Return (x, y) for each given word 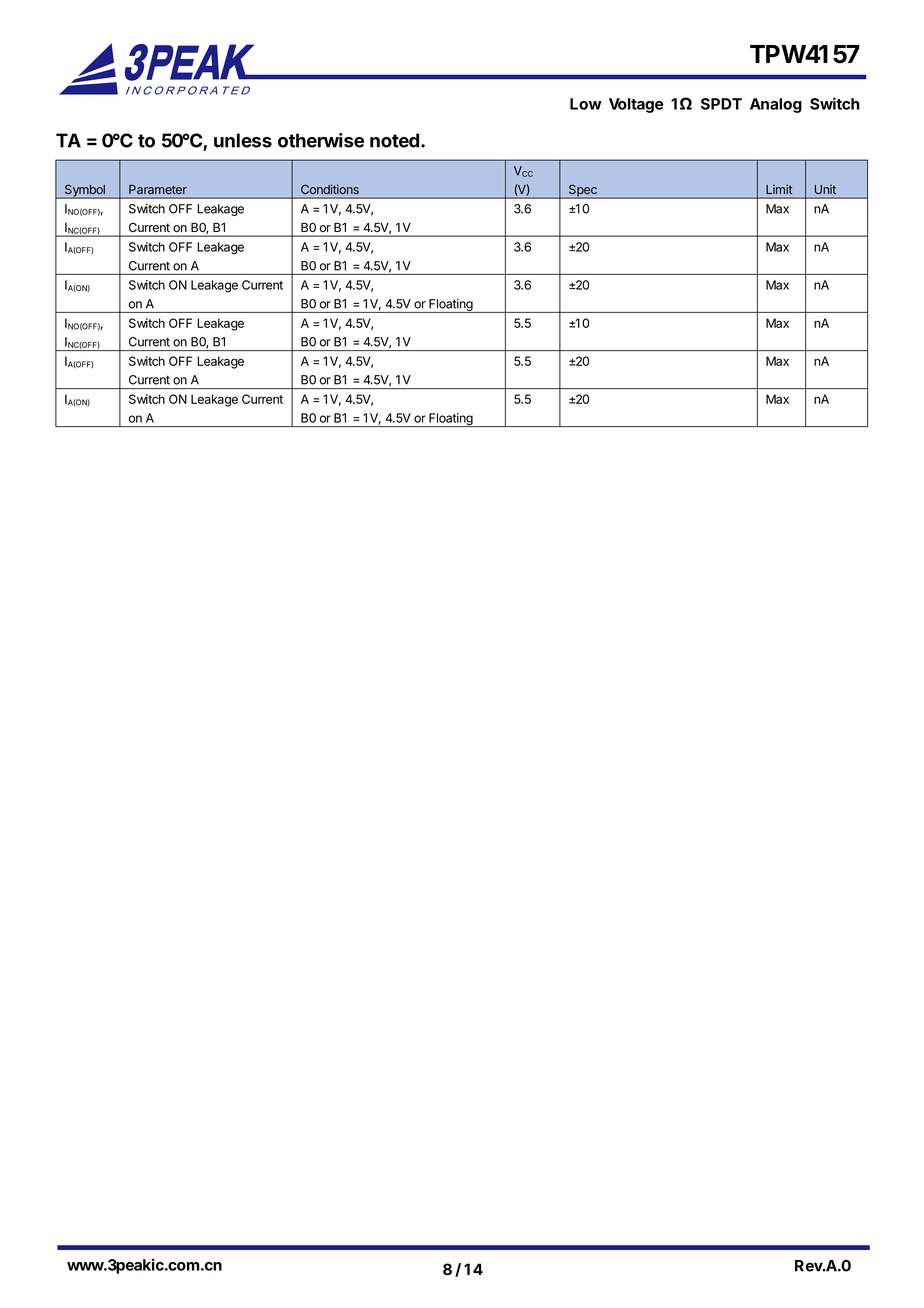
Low (586, 104)
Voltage (636, 105)
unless (243, 140)
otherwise (321, 140)
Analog (776, 105)
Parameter (158, 190)
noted (394, 140)
